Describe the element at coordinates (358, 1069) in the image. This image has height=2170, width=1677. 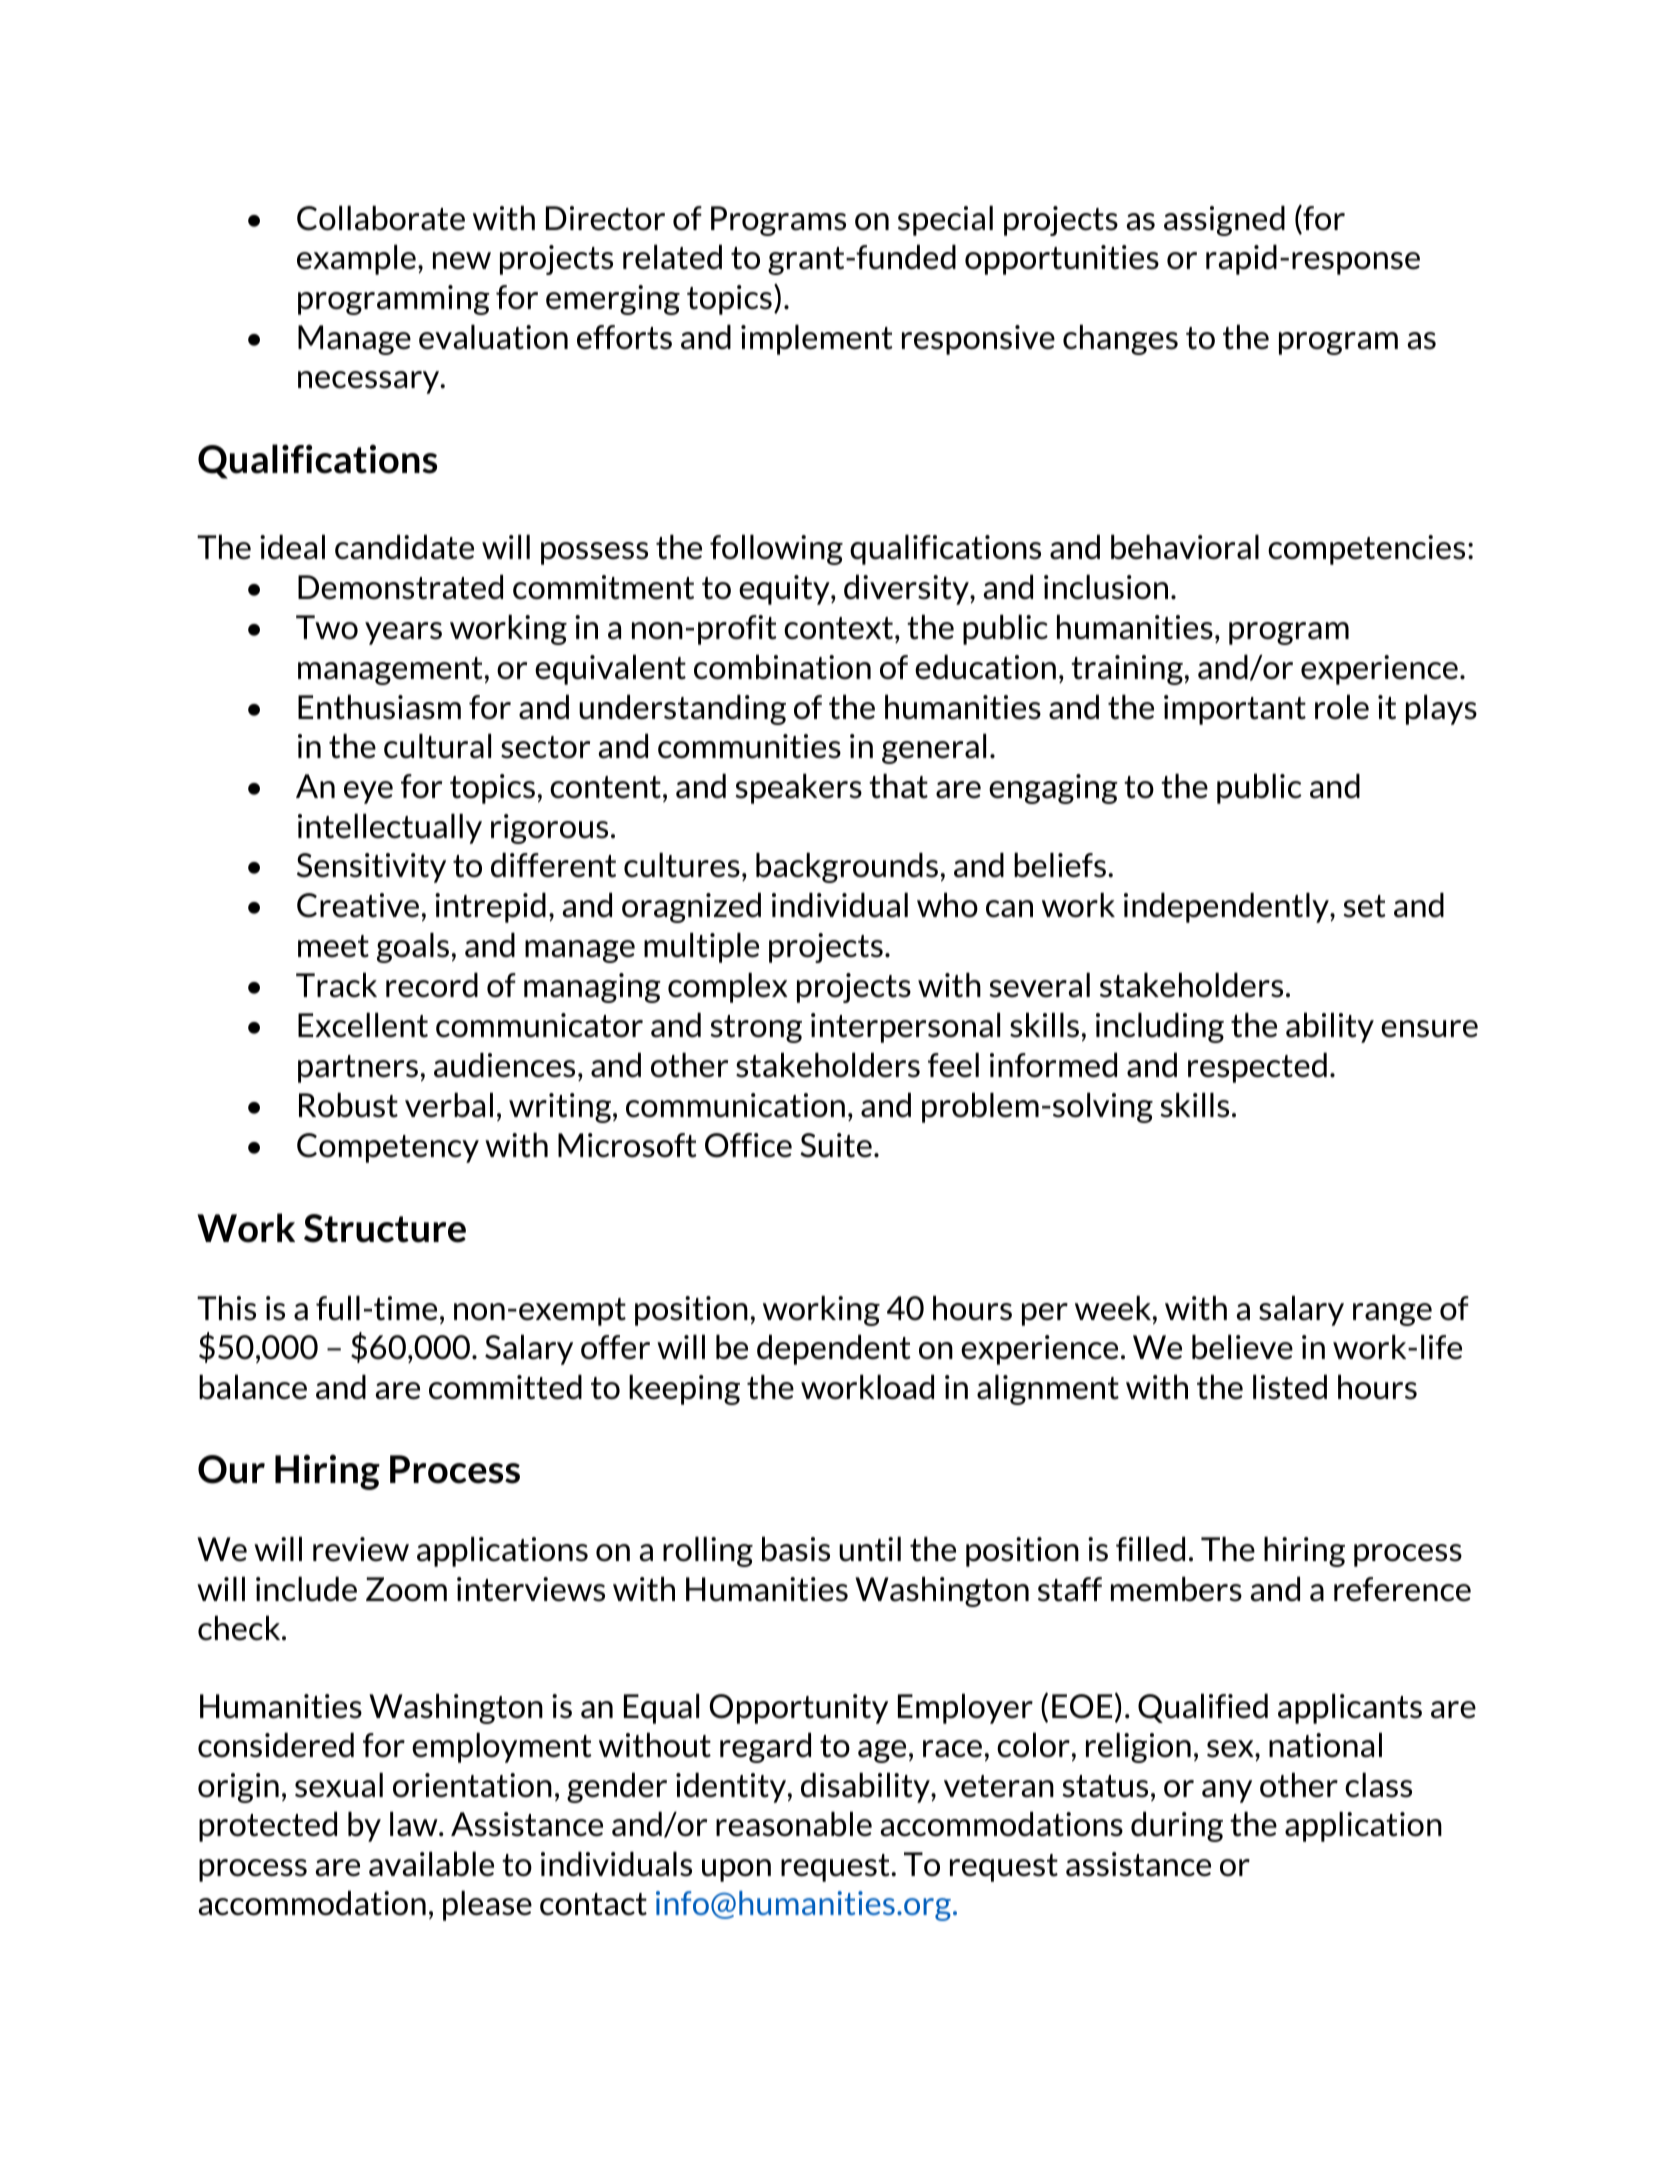
I see `partners` at that location.
